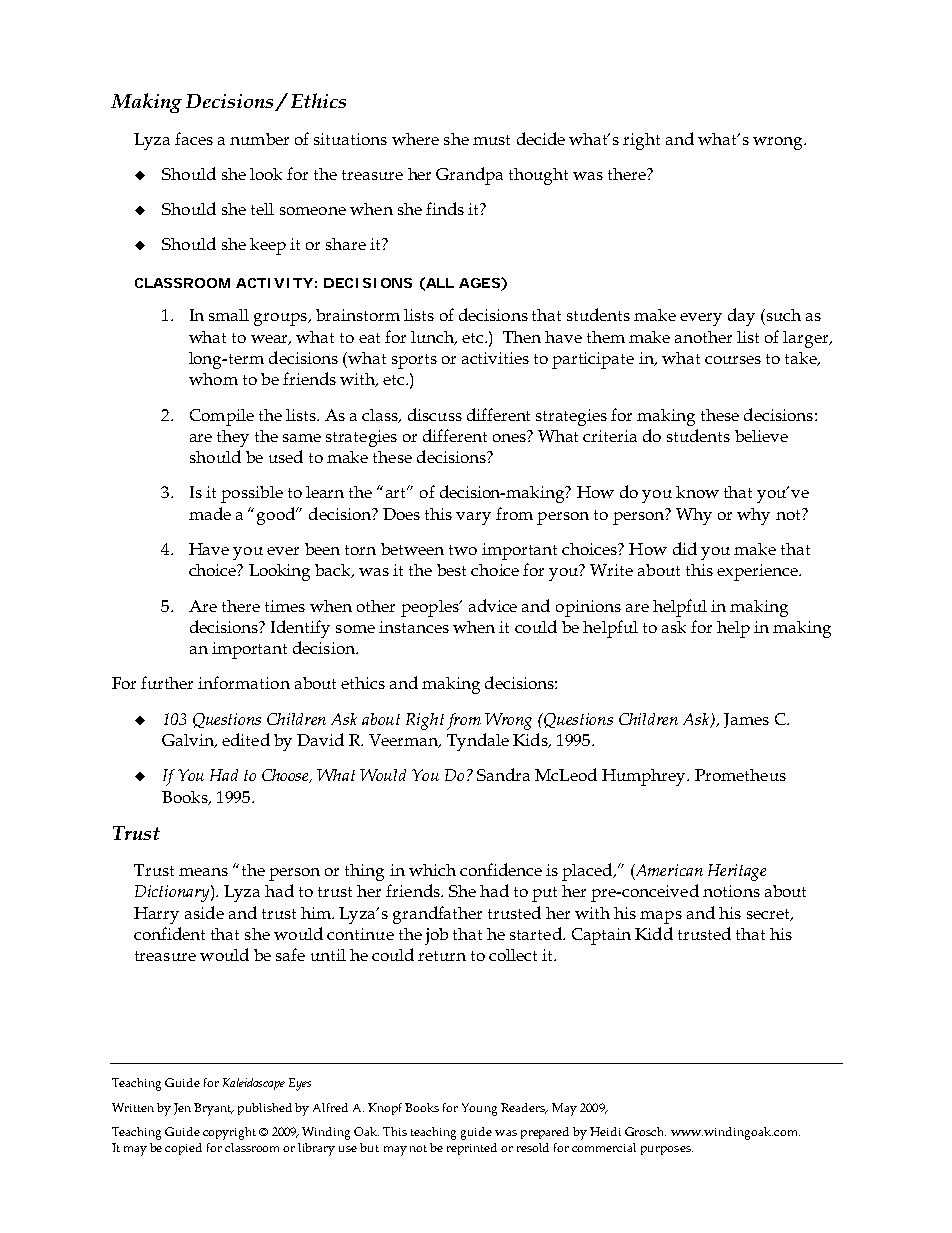 Image resolution: width=952 pixels, height=1233 pixels. Describe the element at coordinates (479, 1109) in the screenshot. I see `Young` at that location.
